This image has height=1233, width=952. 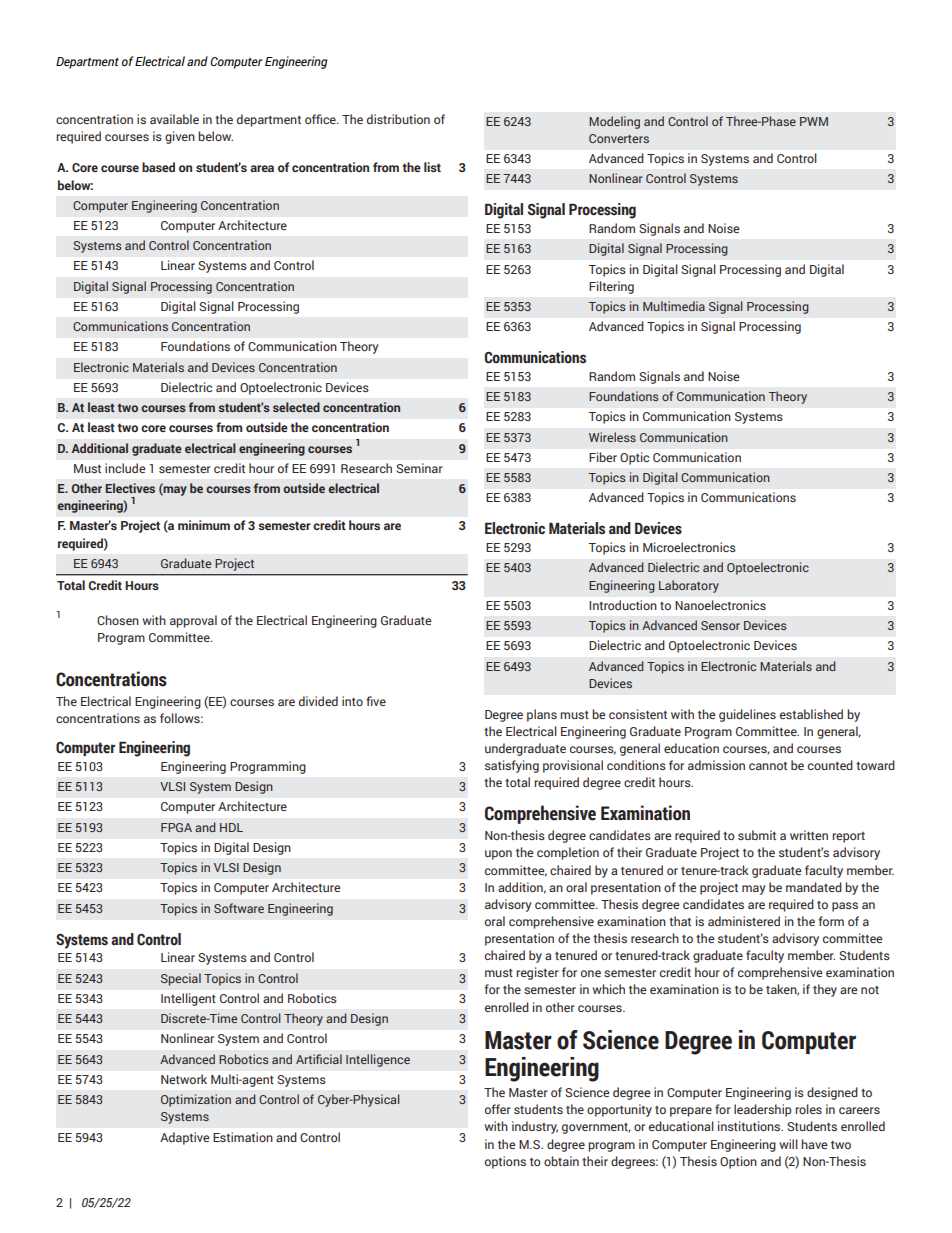 What do you see at coordinates (432, 167) in the image?
I see `list` at bounding box center [432, 167].
